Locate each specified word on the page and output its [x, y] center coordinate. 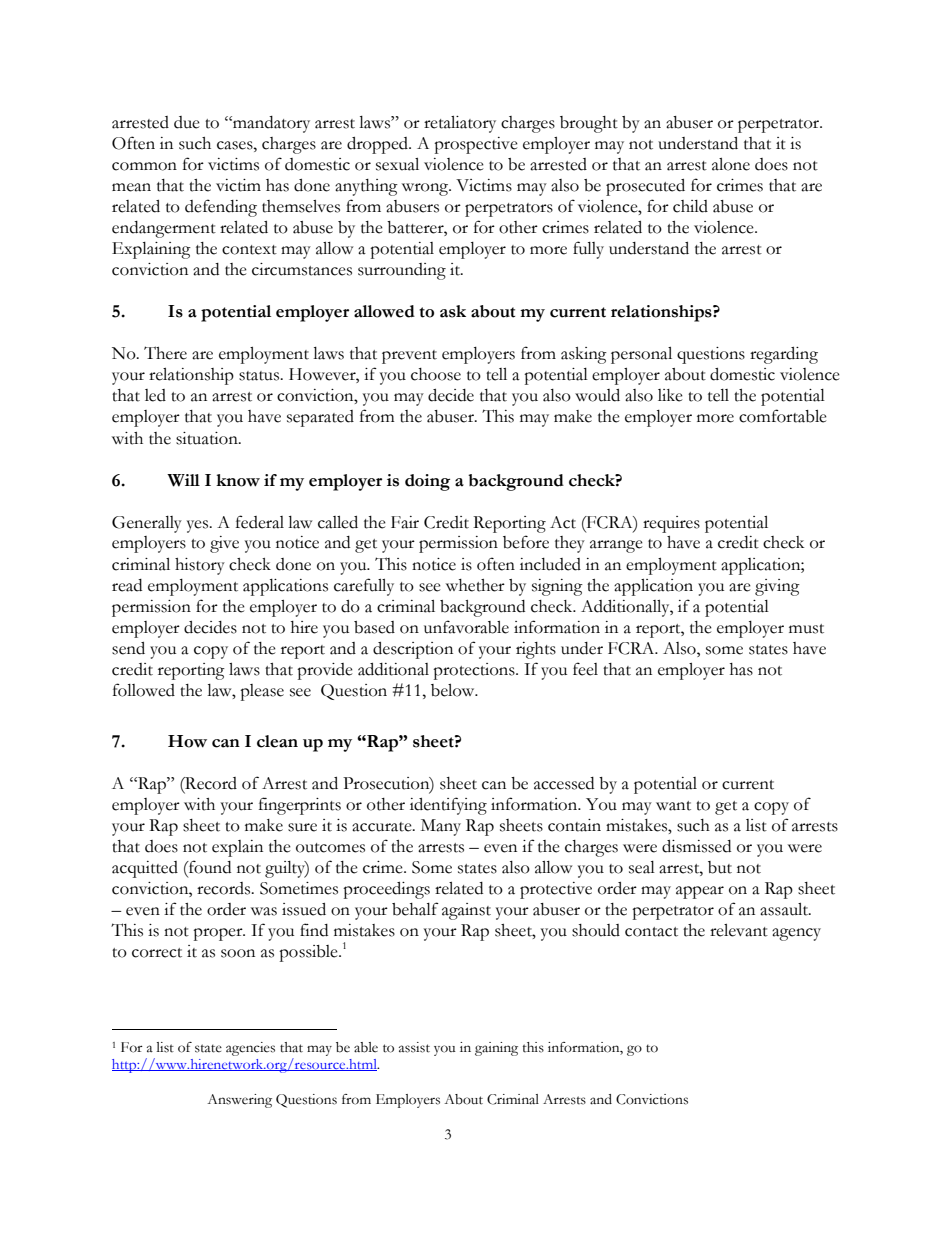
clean [277, 741]
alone [731, 164]
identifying [448, 806]
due [187, 122]
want [673, 806]
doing [427, 482]
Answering [239, 1101]
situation [208, 438]
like [670, 395]
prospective [476, 145]
